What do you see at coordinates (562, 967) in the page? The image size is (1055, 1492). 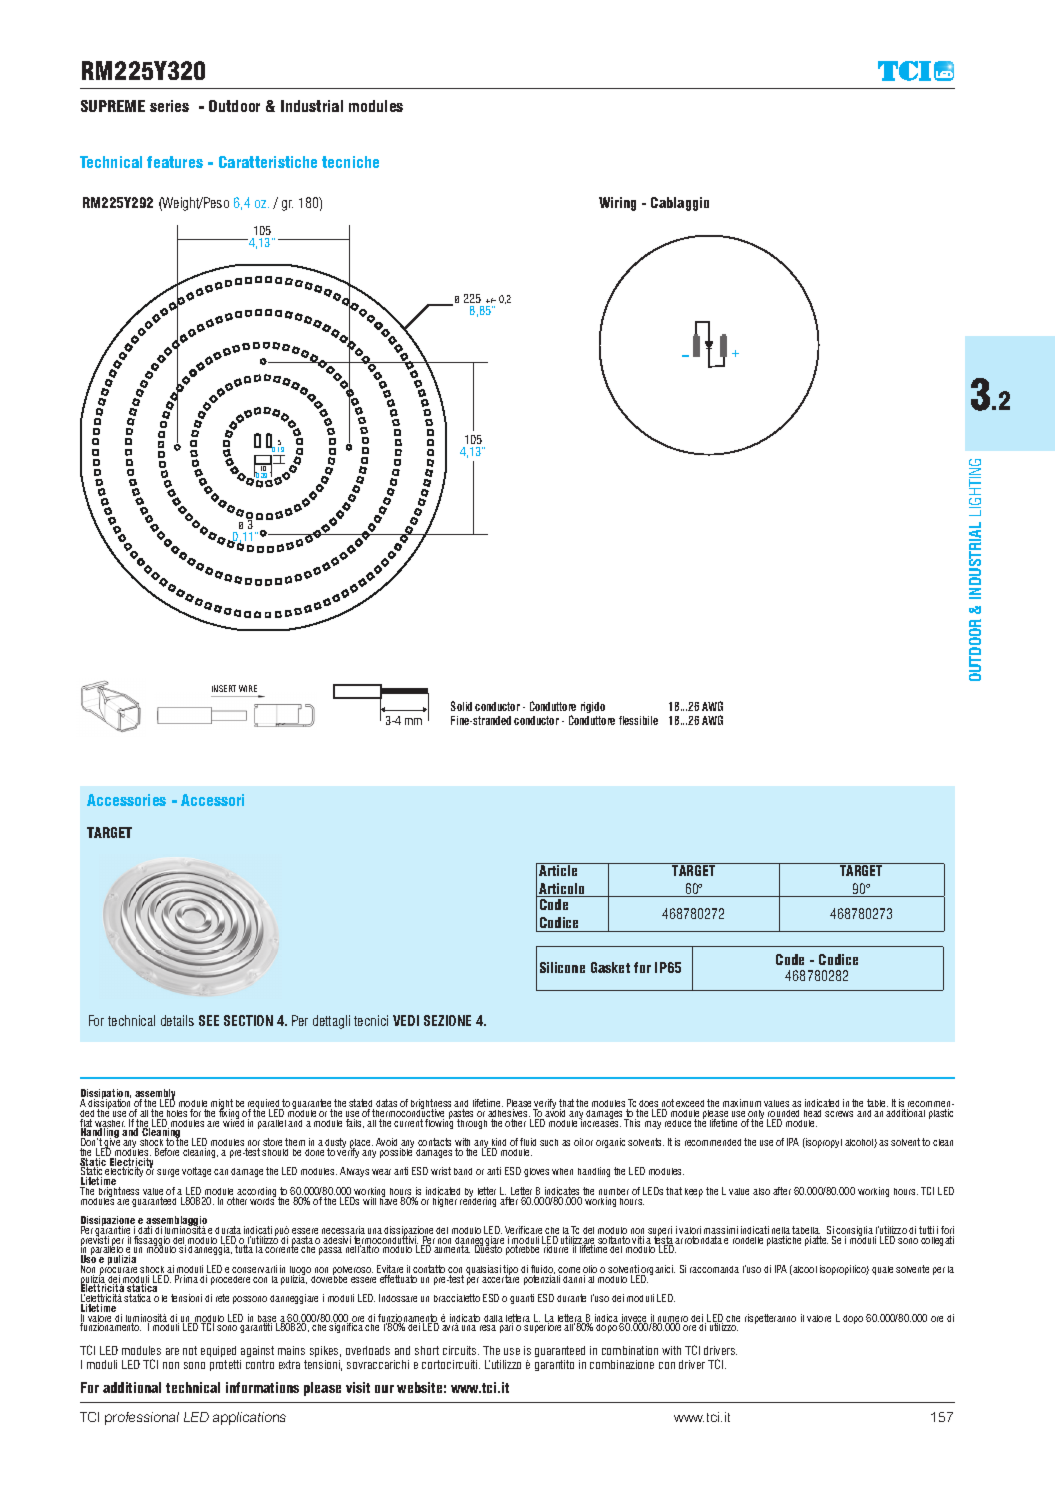 I see `Silicone` at bounding box center [562, 967].
